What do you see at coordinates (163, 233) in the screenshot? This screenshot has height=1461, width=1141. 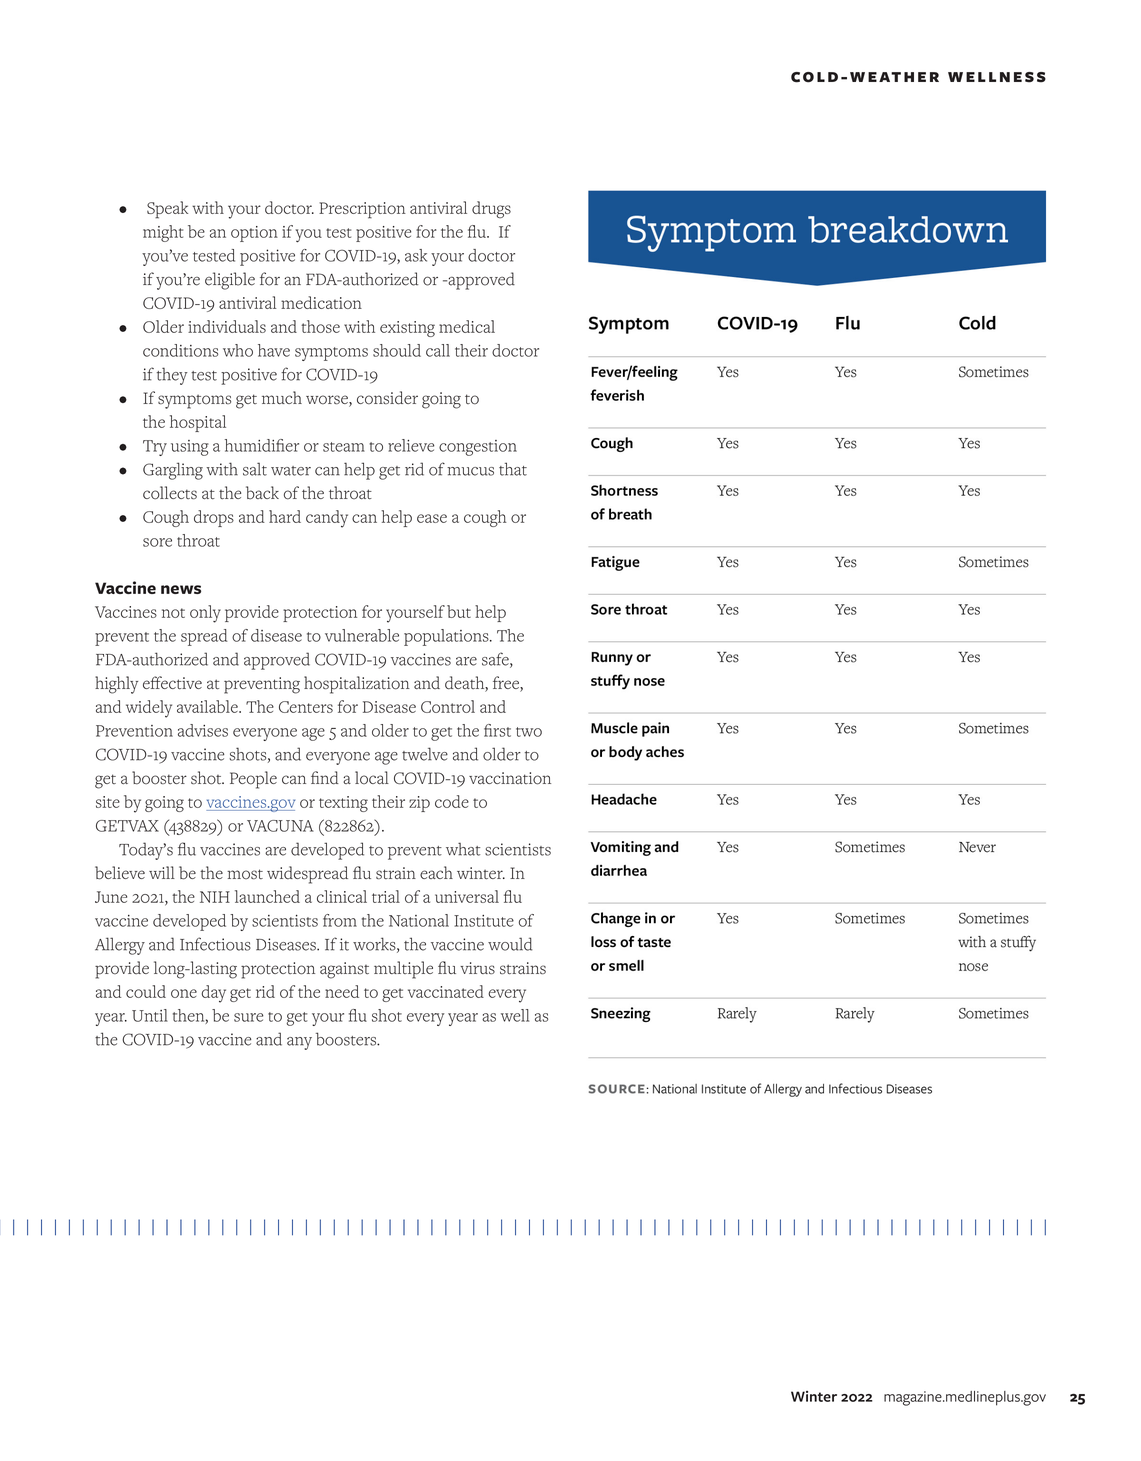 I see `might` at bounding box center [163, 233].
